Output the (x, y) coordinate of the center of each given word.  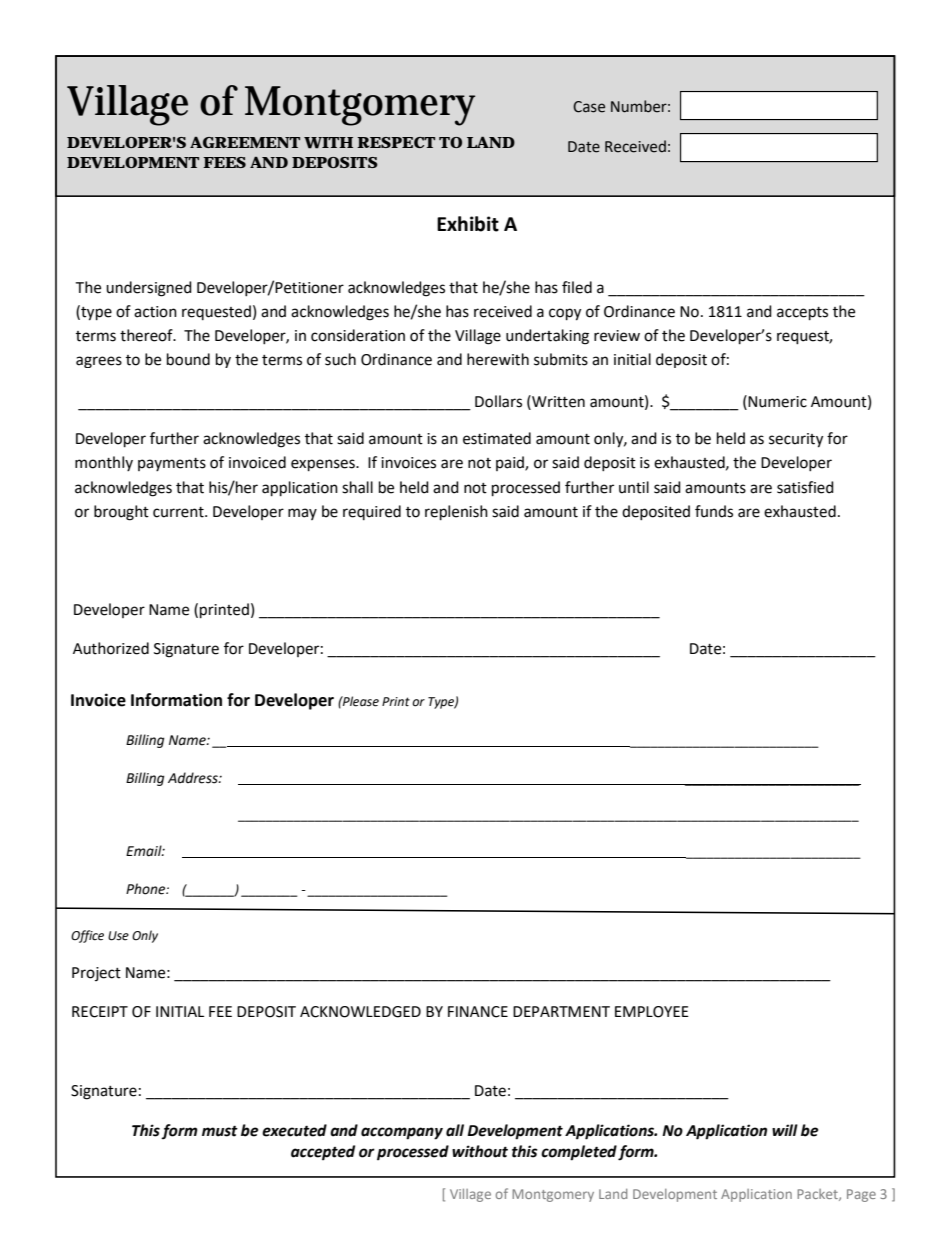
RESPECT (396, 142)
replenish (456, 513)
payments (172, 464)
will (785, 1130)
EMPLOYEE (652, 1012)
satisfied (805, 487)
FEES (224, 162)
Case (589, 107)
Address (194, 778)
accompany (402, 1133)
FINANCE (478, 1012)
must (220, 1131)
